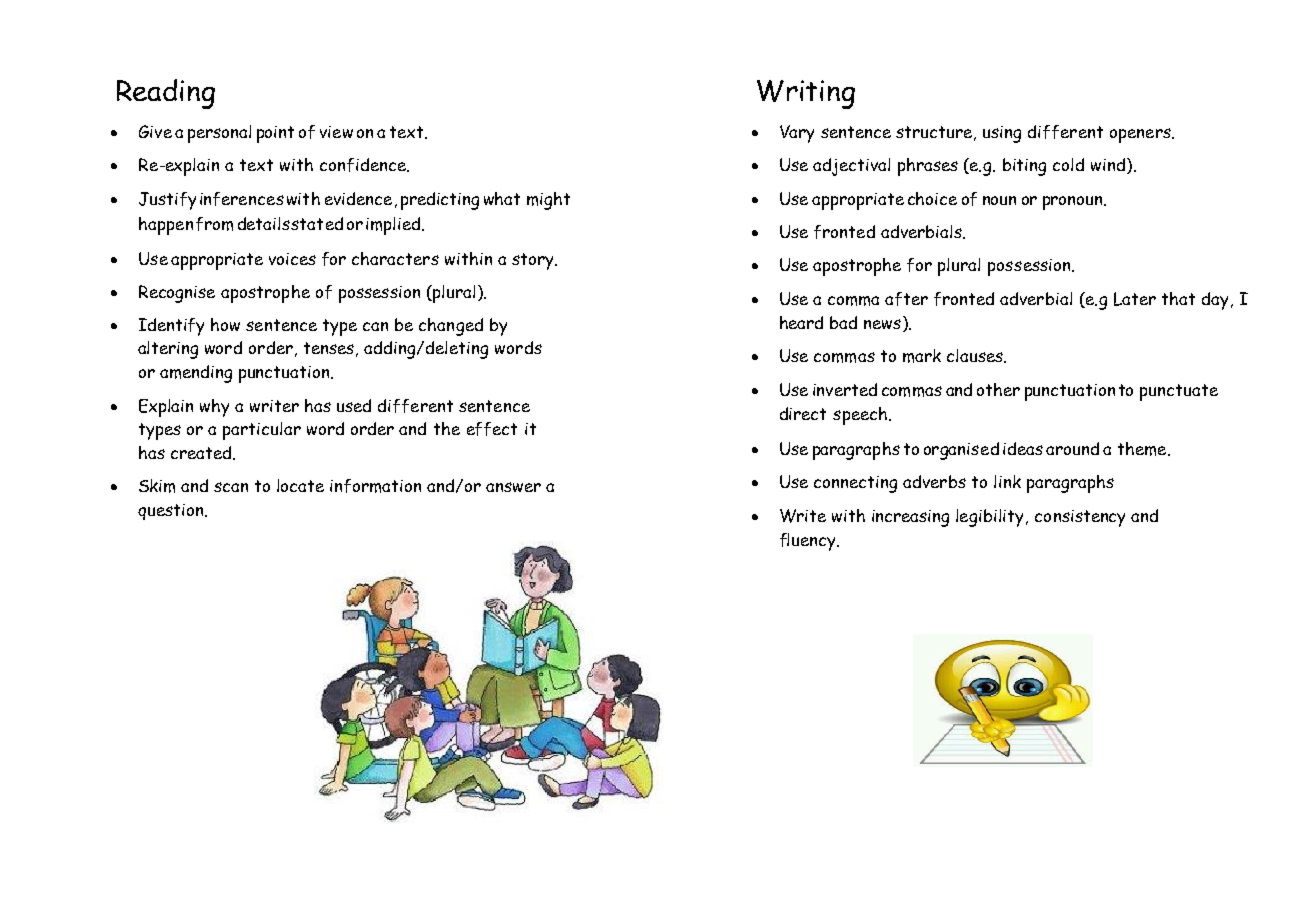  I want to click on how, so click(225, 324).
